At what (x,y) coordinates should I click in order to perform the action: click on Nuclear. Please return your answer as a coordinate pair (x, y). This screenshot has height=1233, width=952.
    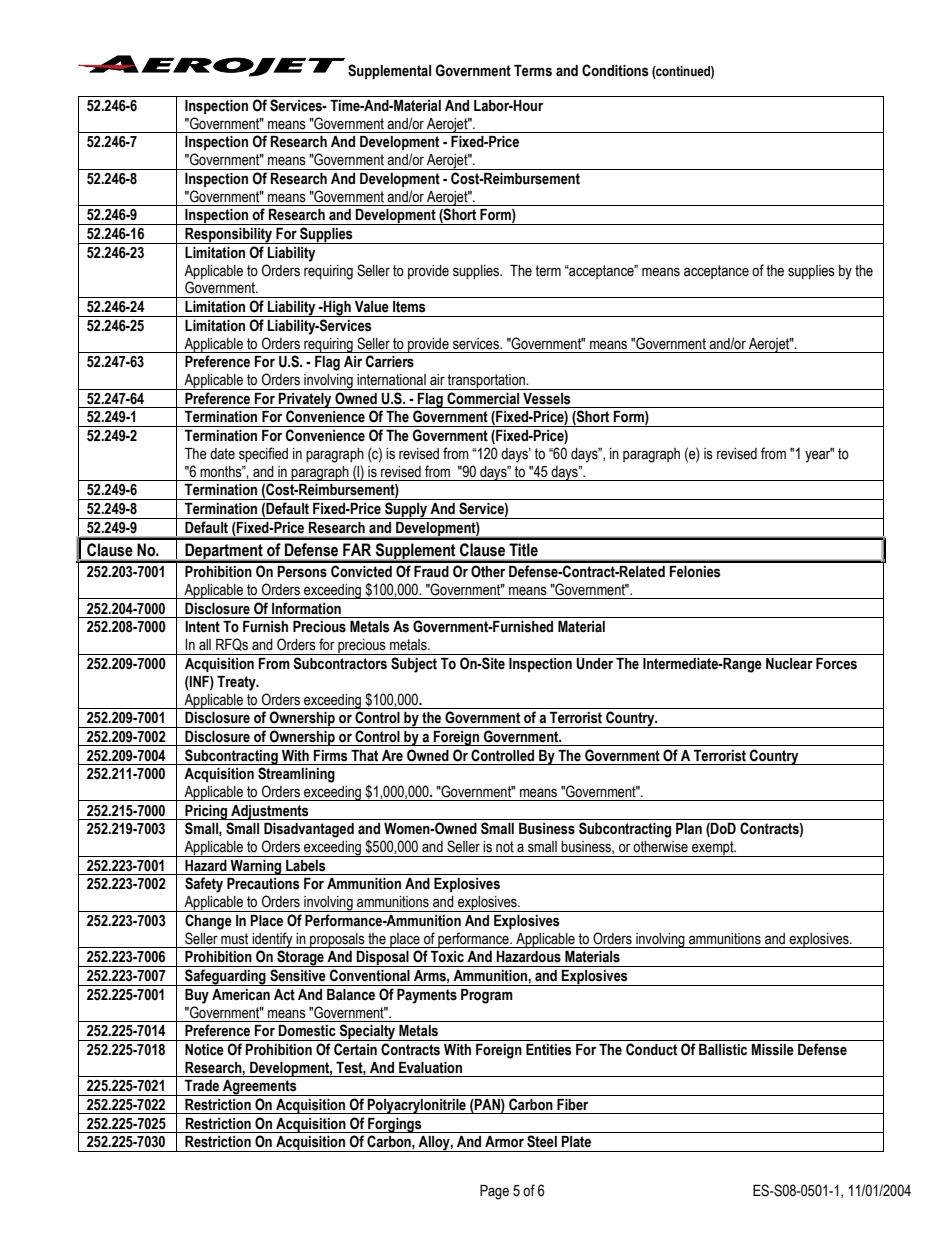
    Looking at the image, I should click on (789, 664).
